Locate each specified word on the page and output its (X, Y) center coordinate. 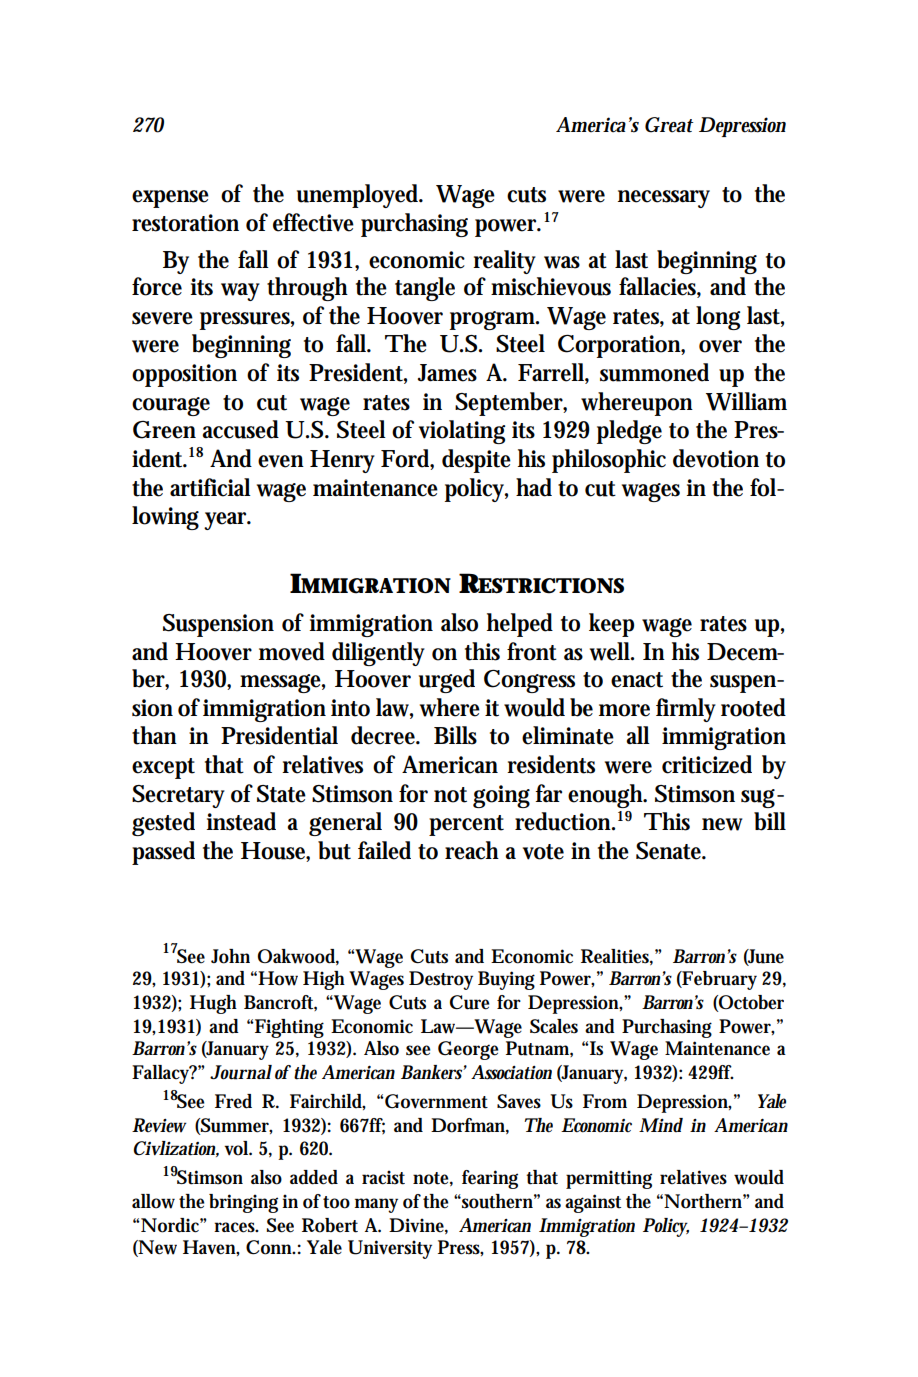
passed (163, 853)
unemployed (359, 196)
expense (170, 199)
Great (669, 125)
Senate (671, 851)
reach (472, 850)
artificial (210, 487)
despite (476, 461)
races (236, 1227)
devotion (716, 458)
